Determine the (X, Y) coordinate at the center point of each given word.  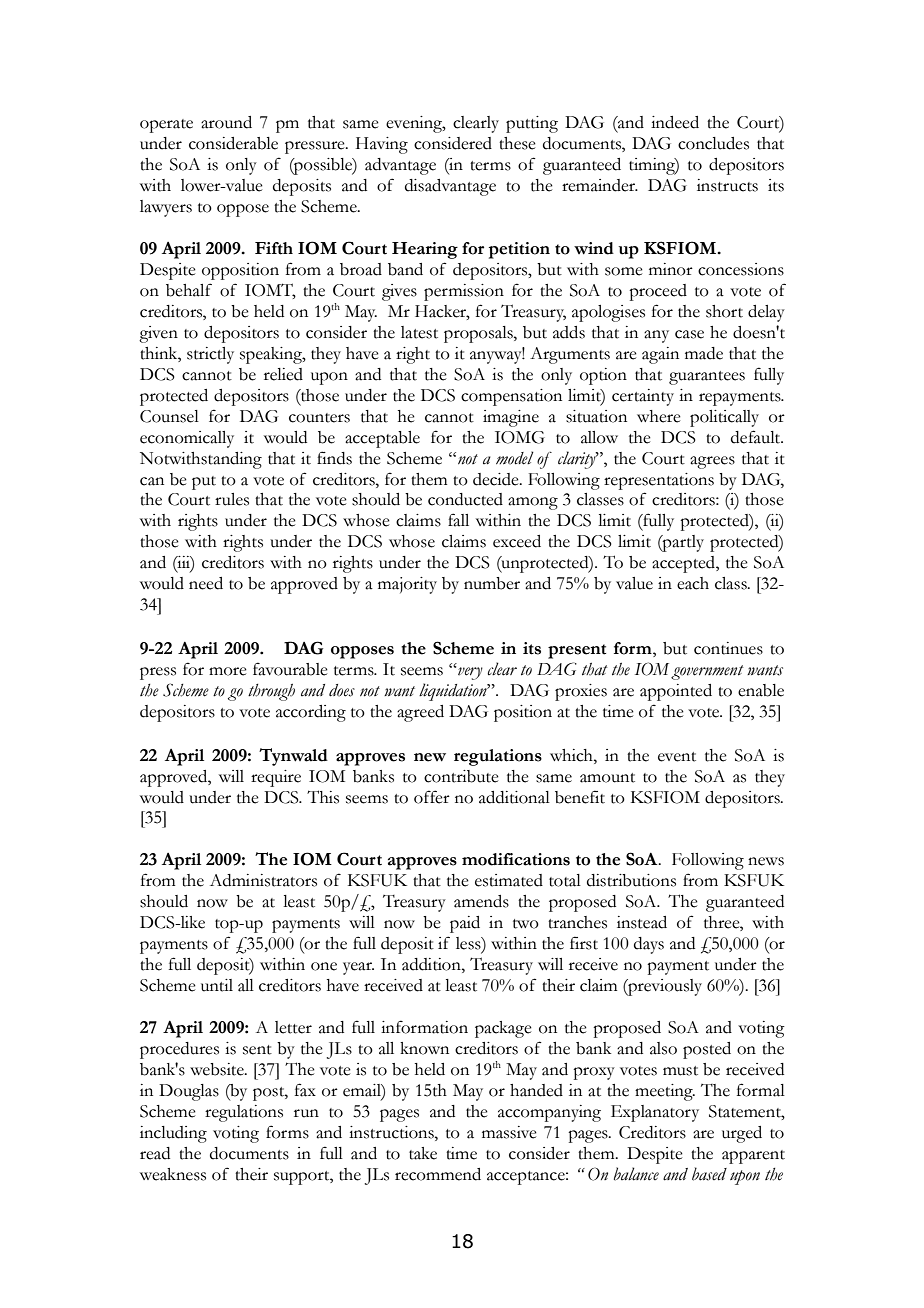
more (228, 671)
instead (642, 922)
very (470, 673)
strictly (210, 355)
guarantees (707, 378)
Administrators (263, 880)
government (707, 672)
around (226, 122)
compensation (511, 397)
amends (481, 901)
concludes (713, 143)
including (173, 1134)
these (517, 143)
